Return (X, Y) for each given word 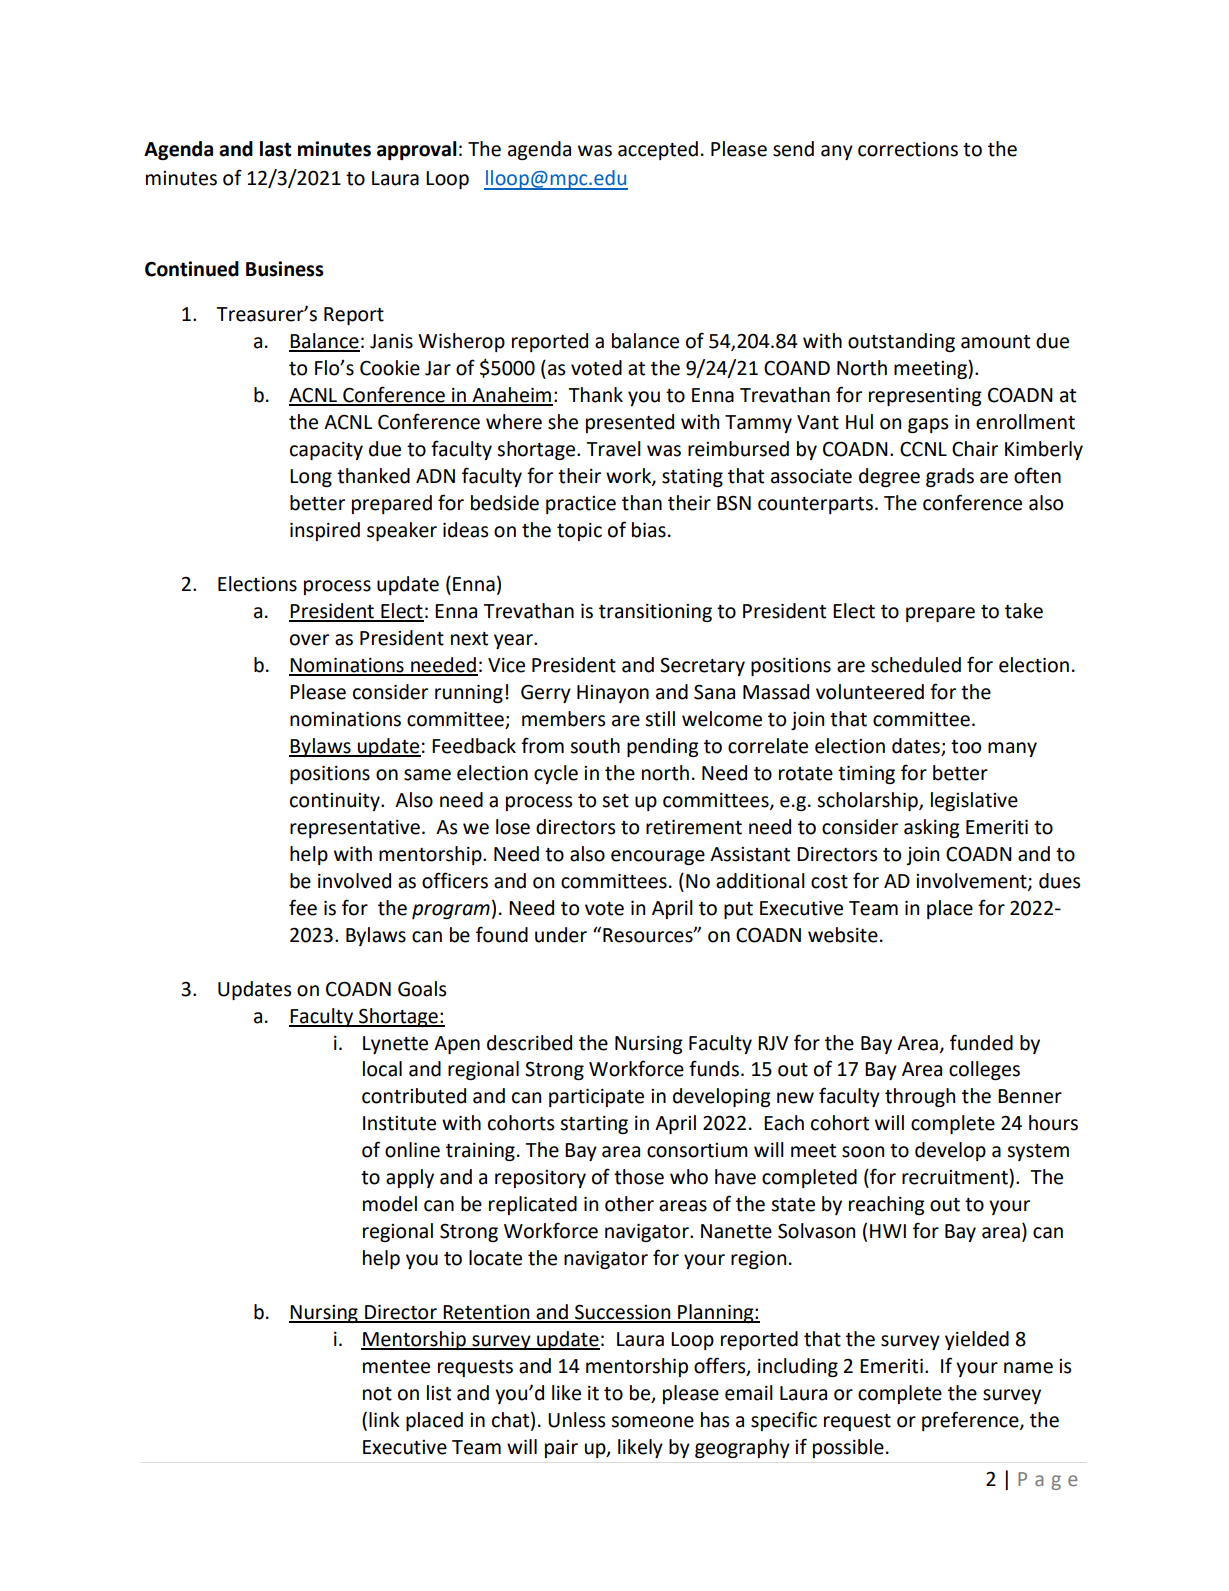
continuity (336, 802)
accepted (658, 150)
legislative (974, 801)
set (615, 801)
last (275, 149)
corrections (908, 149)
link (384, 1419)
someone (652, 1422)
